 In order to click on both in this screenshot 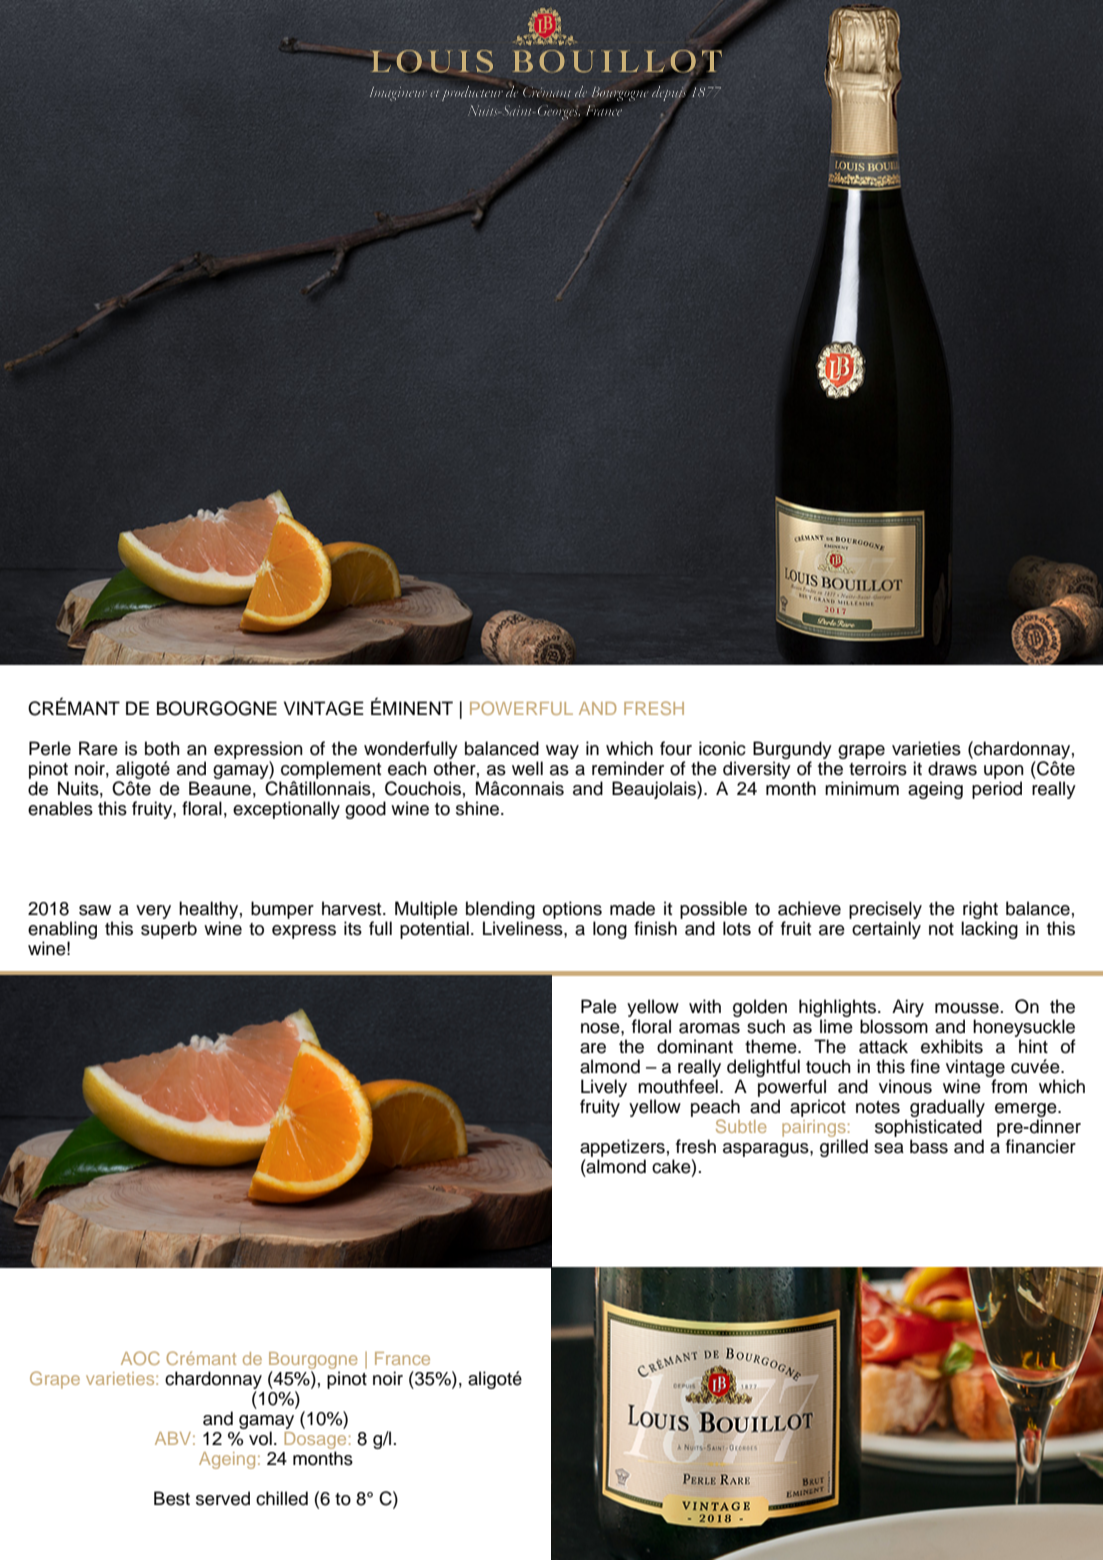, I will do `click(162, 748)`.
